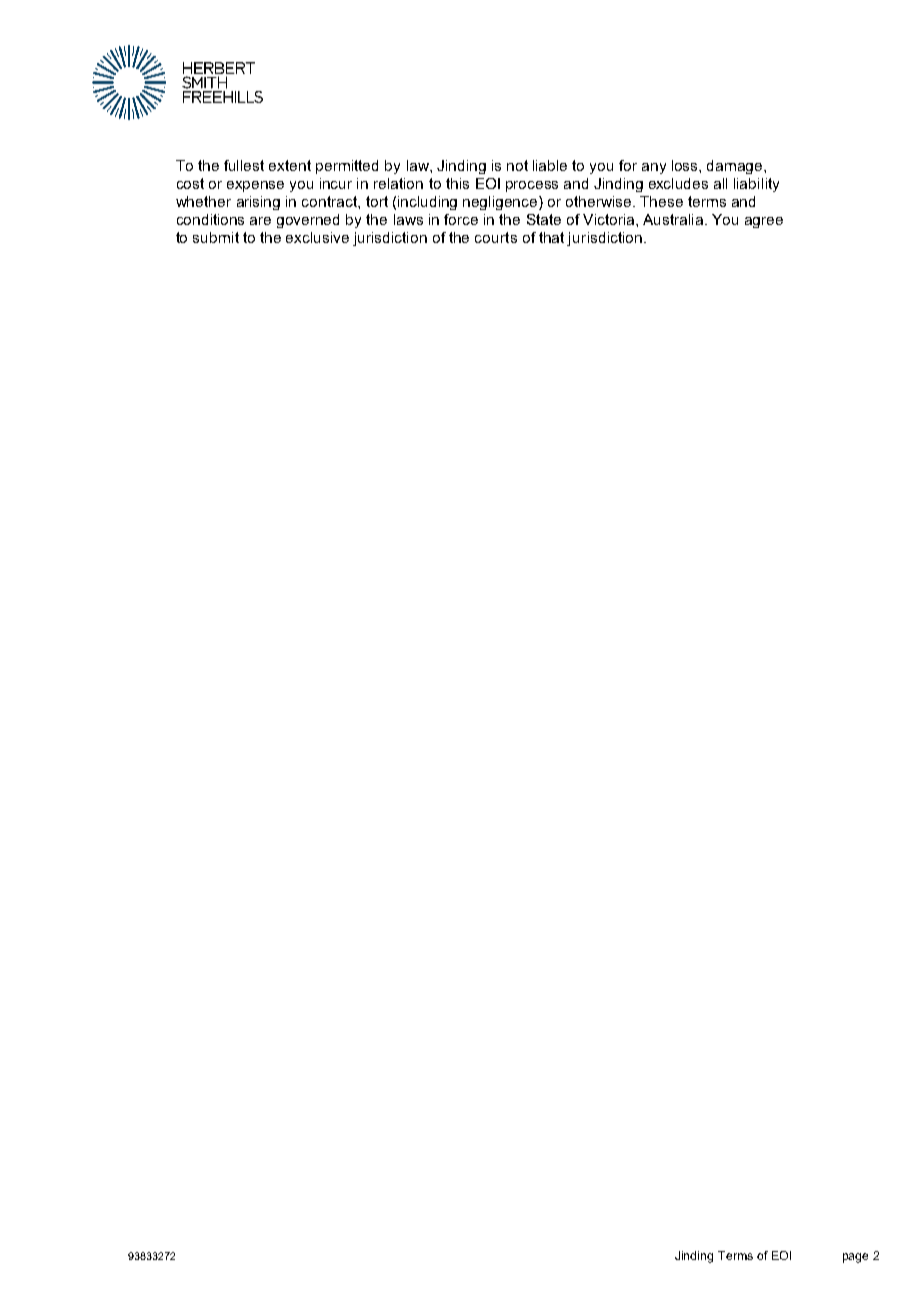 This screenshot has width=924, height=1308. What do you see at coordinates (216, 237) in the screenshot?
I see `submit` at bounding box center [216, 237].
